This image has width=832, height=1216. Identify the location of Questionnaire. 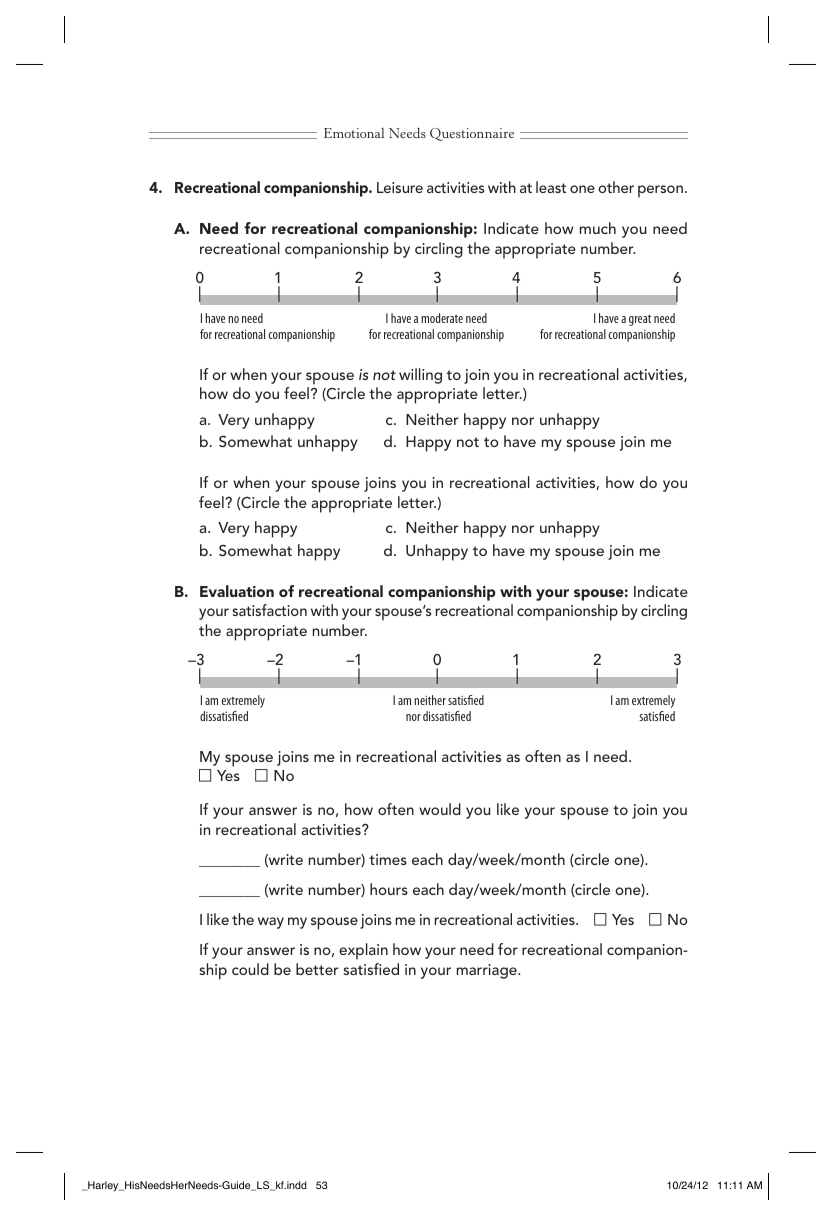
(472, 134).
